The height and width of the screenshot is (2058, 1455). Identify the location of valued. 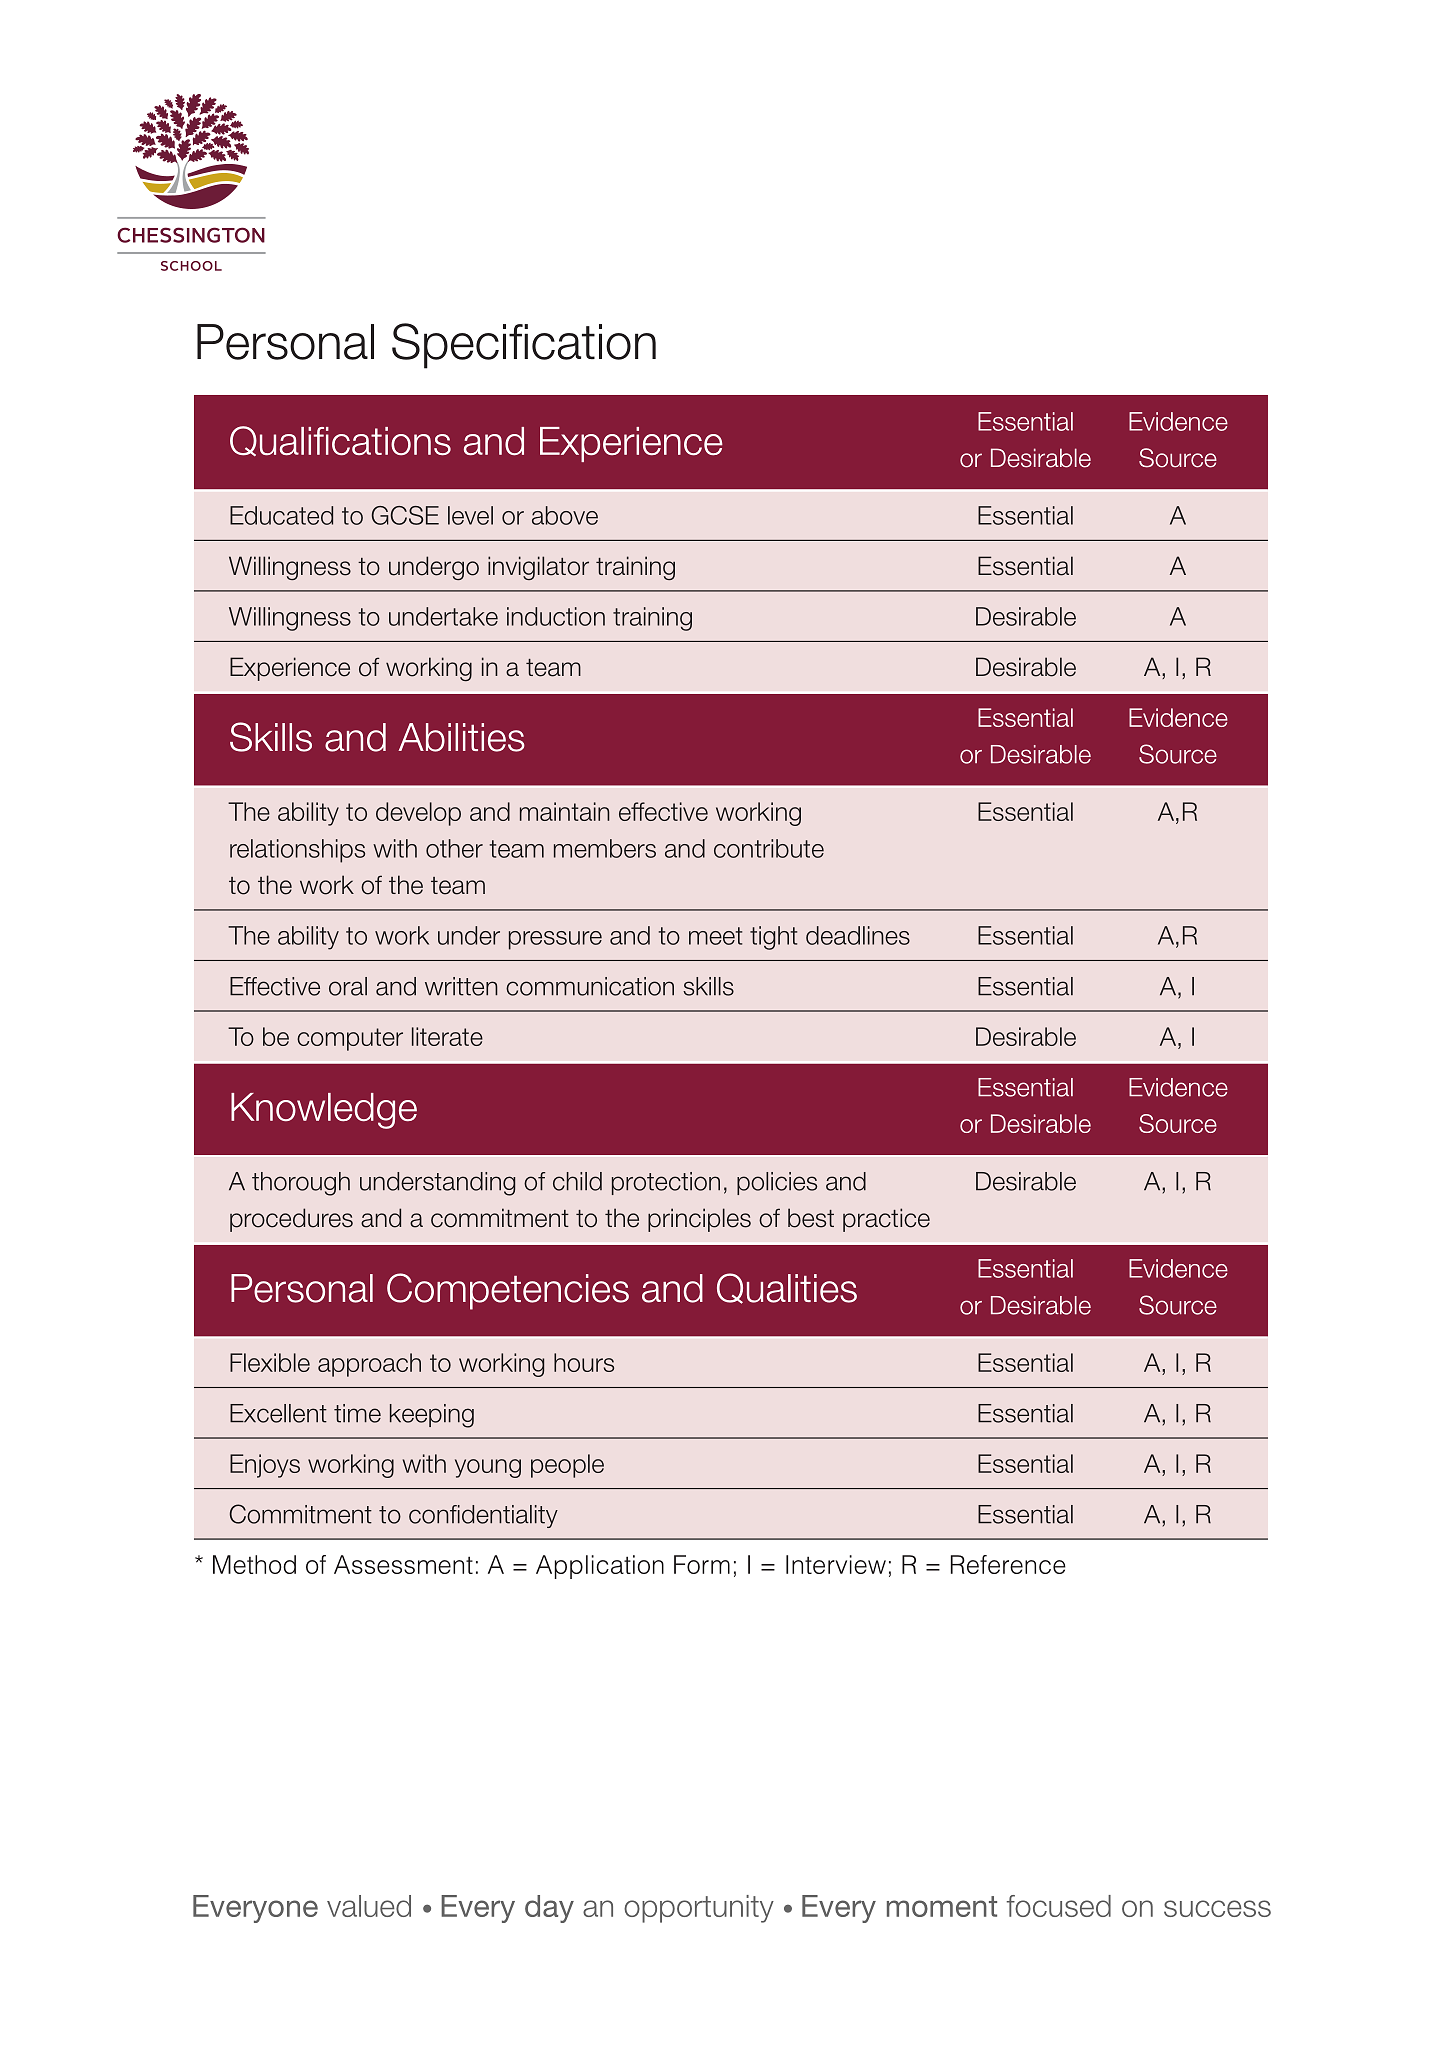
(369, 1906).
